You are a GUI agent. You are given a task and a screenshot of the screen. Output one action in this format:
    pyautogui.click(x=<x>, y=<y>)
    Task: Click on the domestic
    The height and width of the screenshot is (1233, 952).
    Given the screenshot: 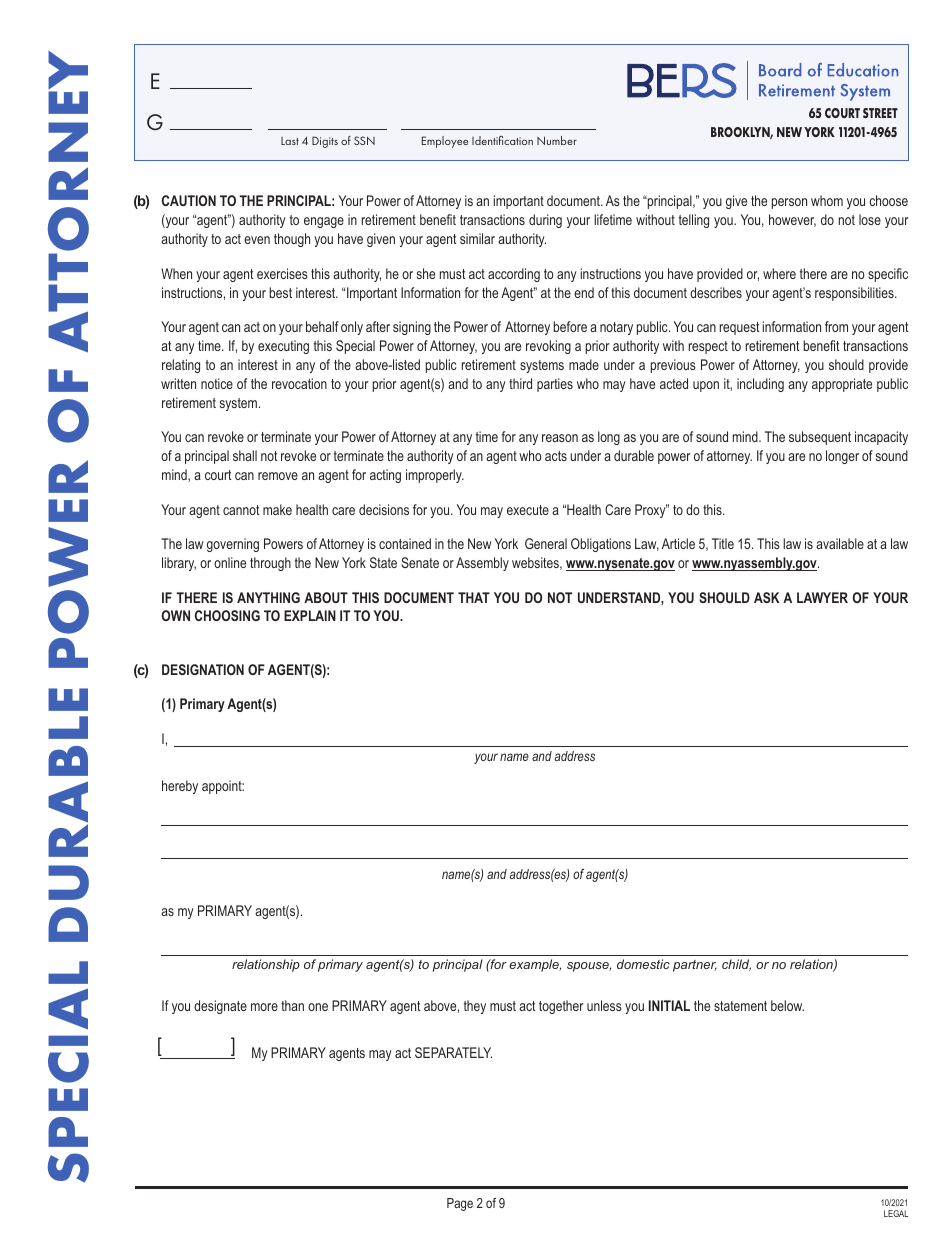 What is the action you would take?
    pyautogui.click(x=643, y=964)
